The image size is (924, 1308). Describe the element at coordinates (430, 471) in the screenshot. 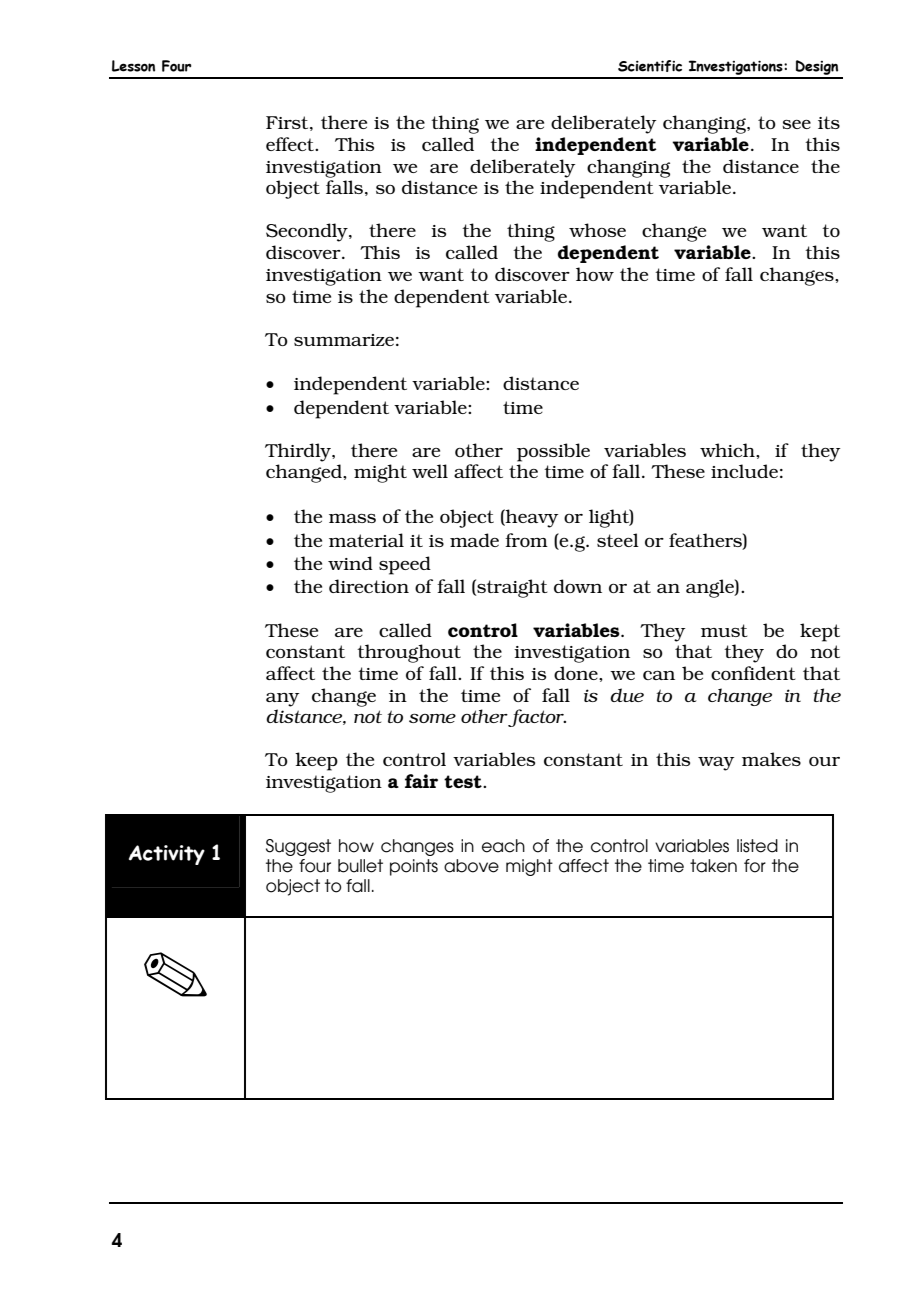

I see `well` at that location.
